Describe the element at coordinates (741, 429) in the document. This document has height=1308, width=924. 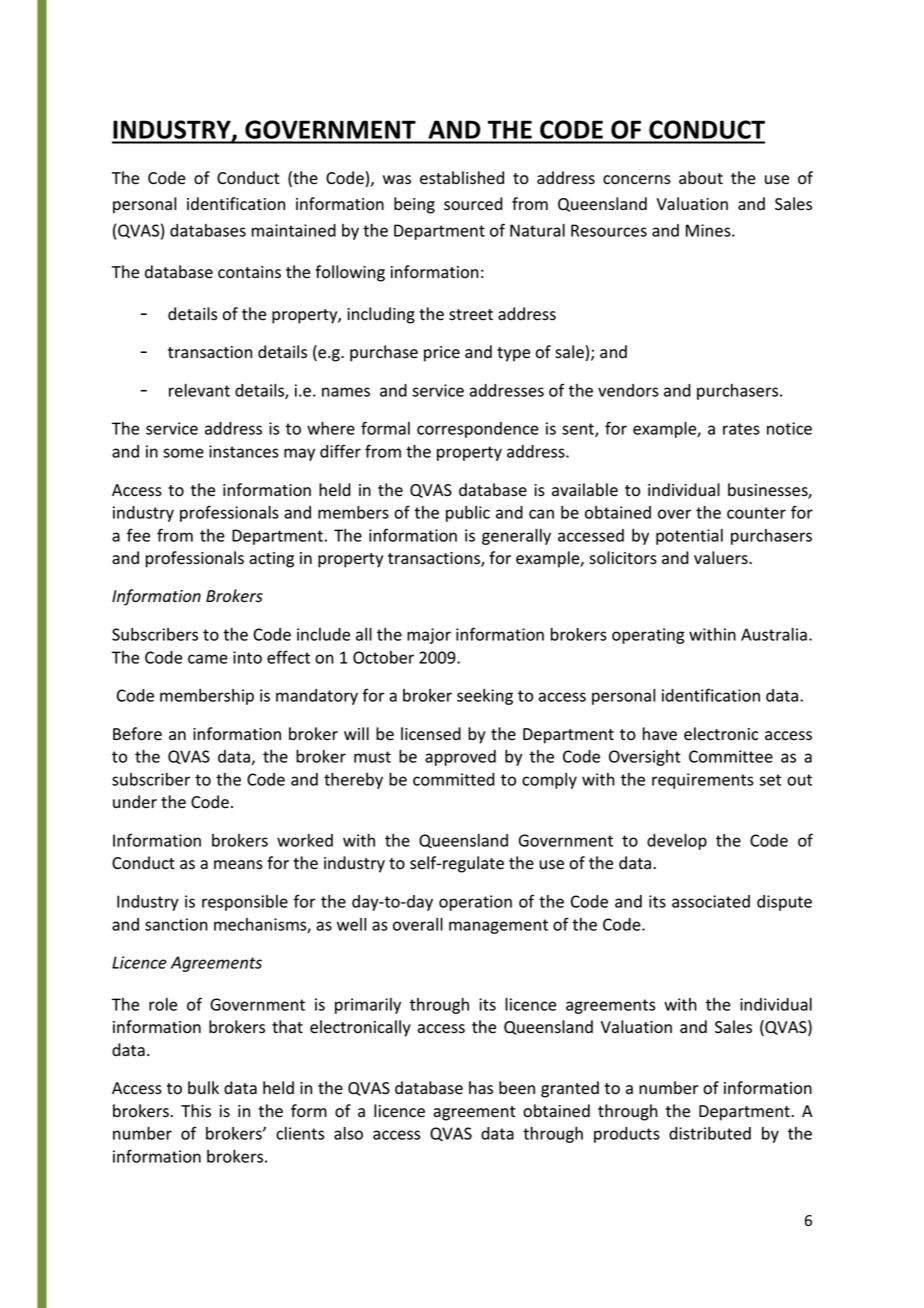
I see `rates` at that location.
